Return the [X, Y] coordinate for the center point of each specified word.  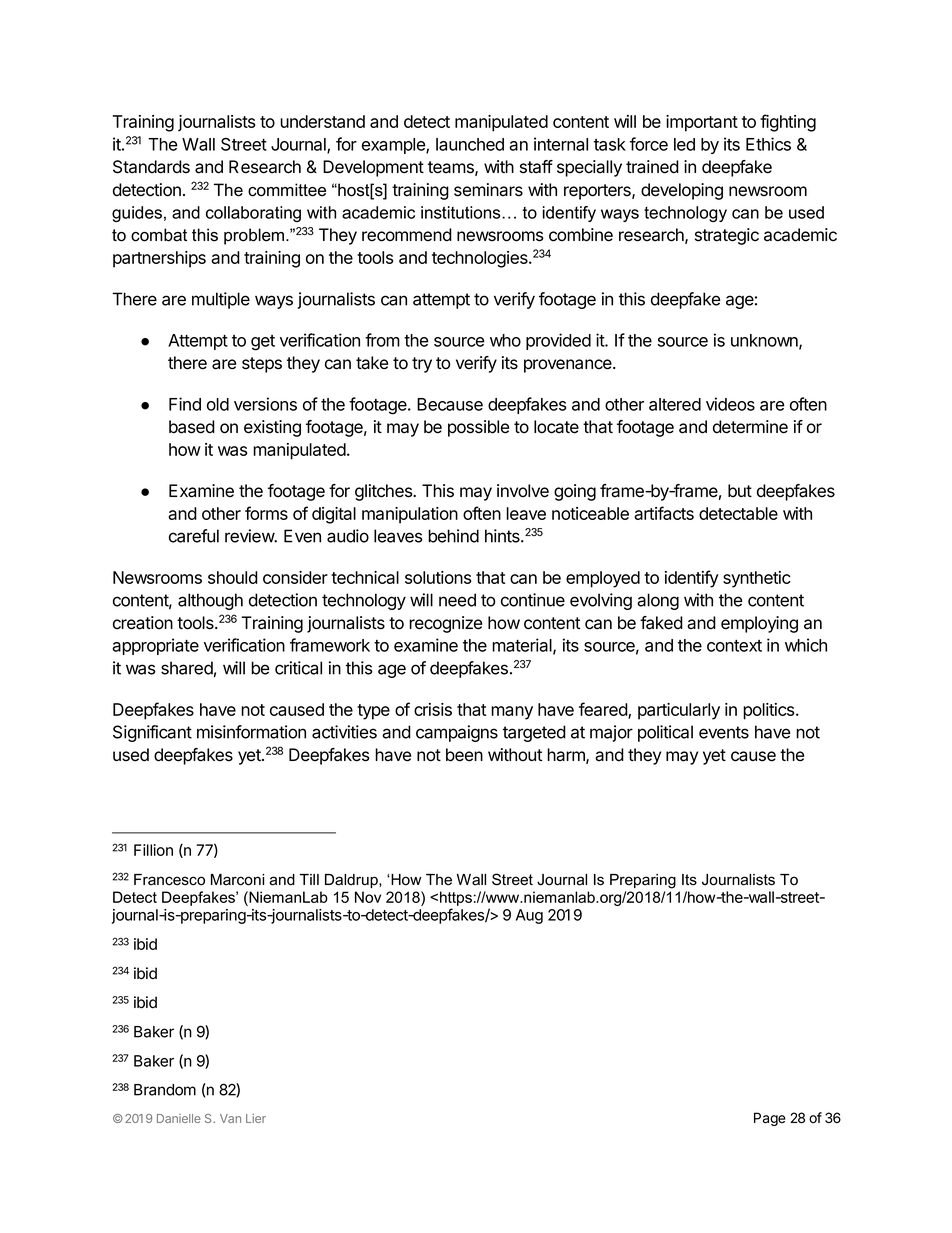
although [210, 601]
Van [230, 1118]
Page [770, 1119]
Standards [151, 167]
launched [470, 144]
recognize [445, 624]
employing [759, 624]
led [684, 144]
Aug [529, 916]
